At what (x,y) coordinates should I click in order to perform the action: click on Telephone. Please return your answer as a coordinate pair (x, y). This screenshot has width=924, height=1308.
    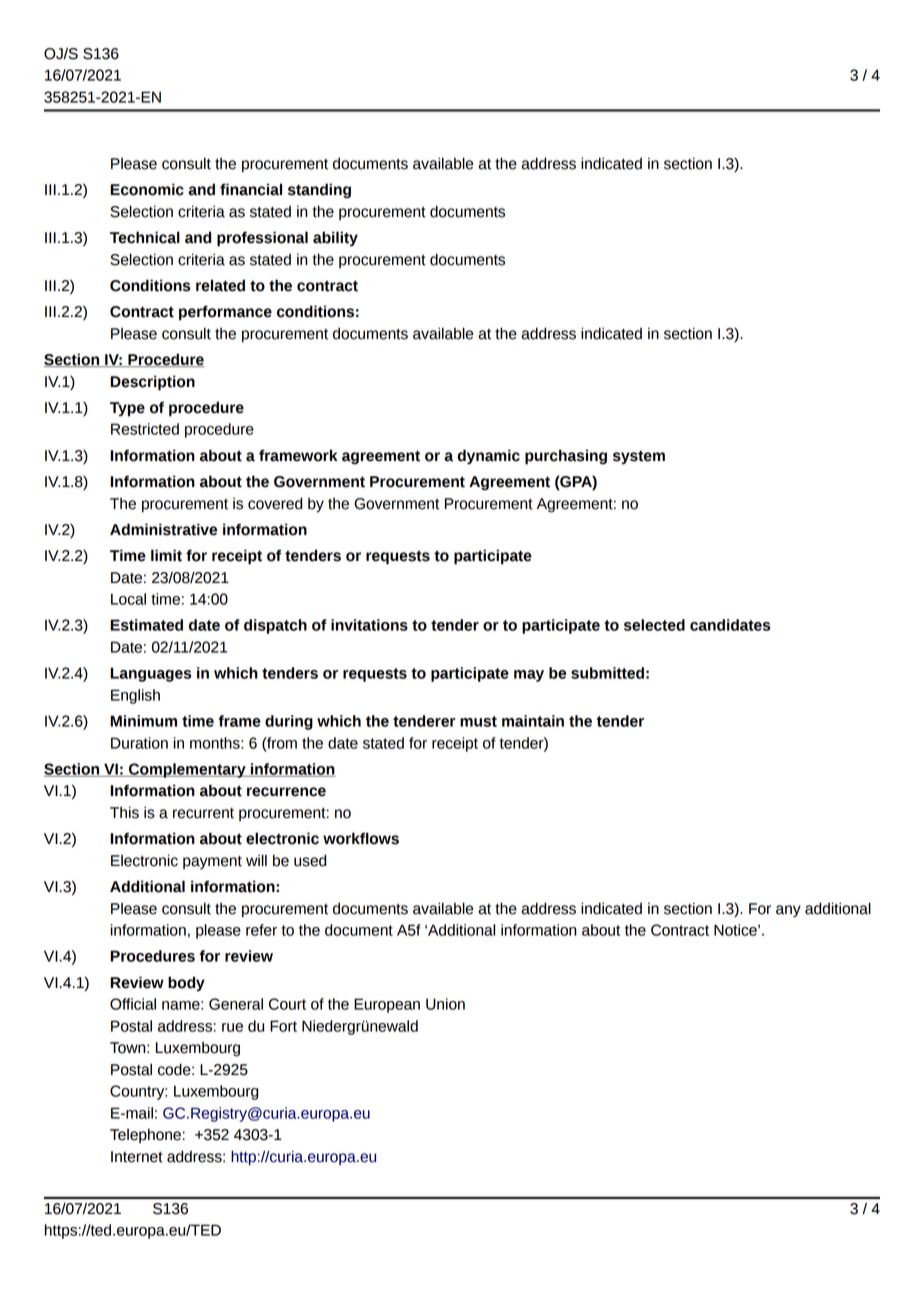
    Looking at the image, I should click on (145, 1135).
